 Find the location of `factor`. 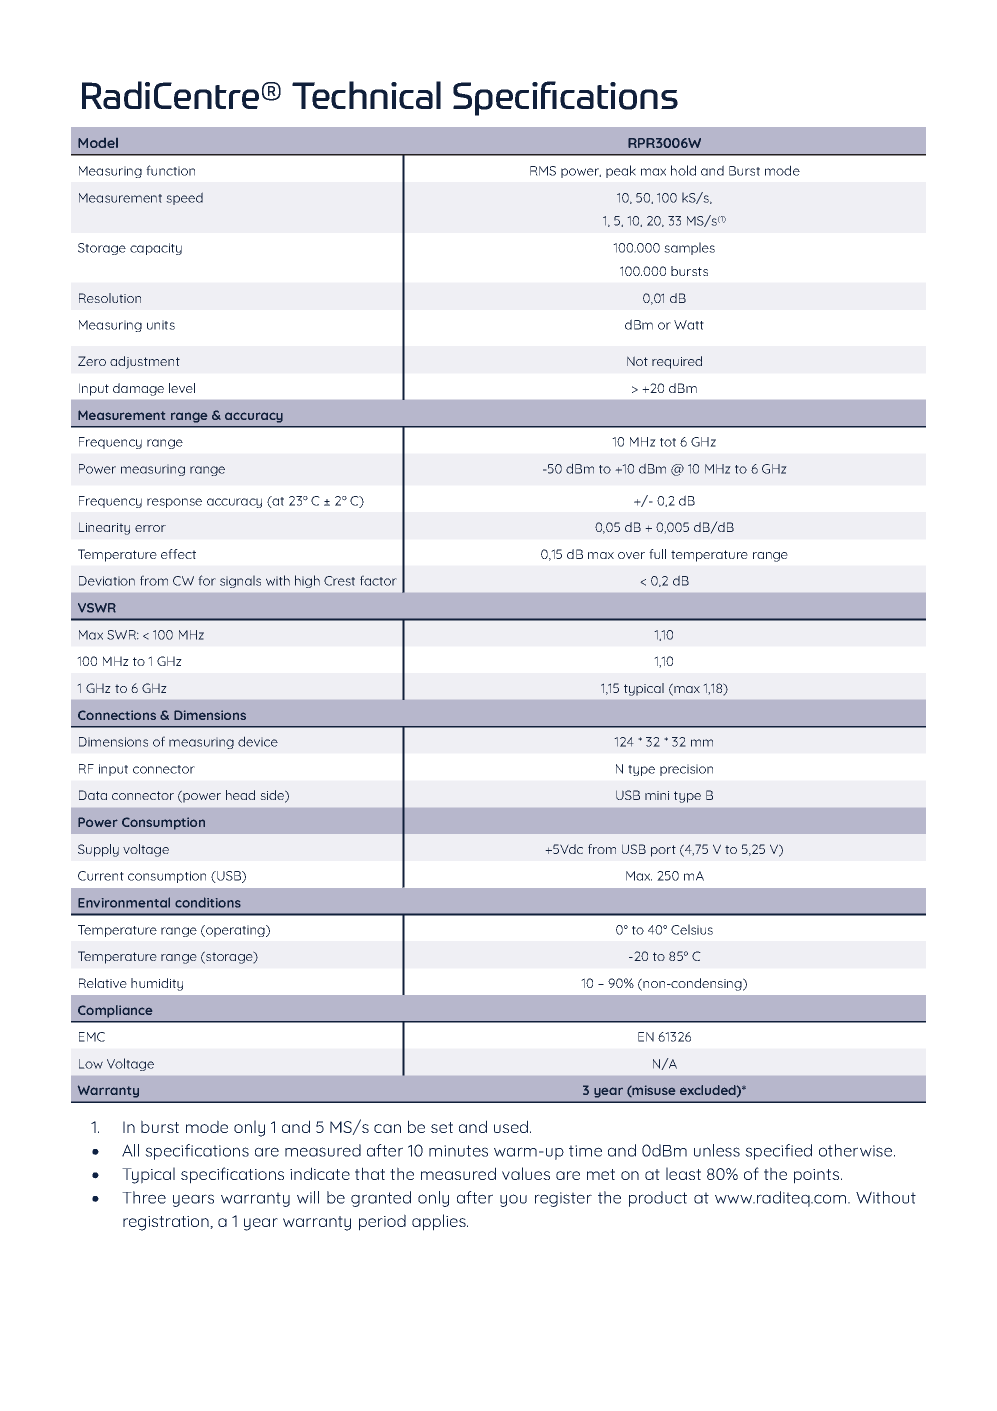

factor is located at coordinates (378, 580).
